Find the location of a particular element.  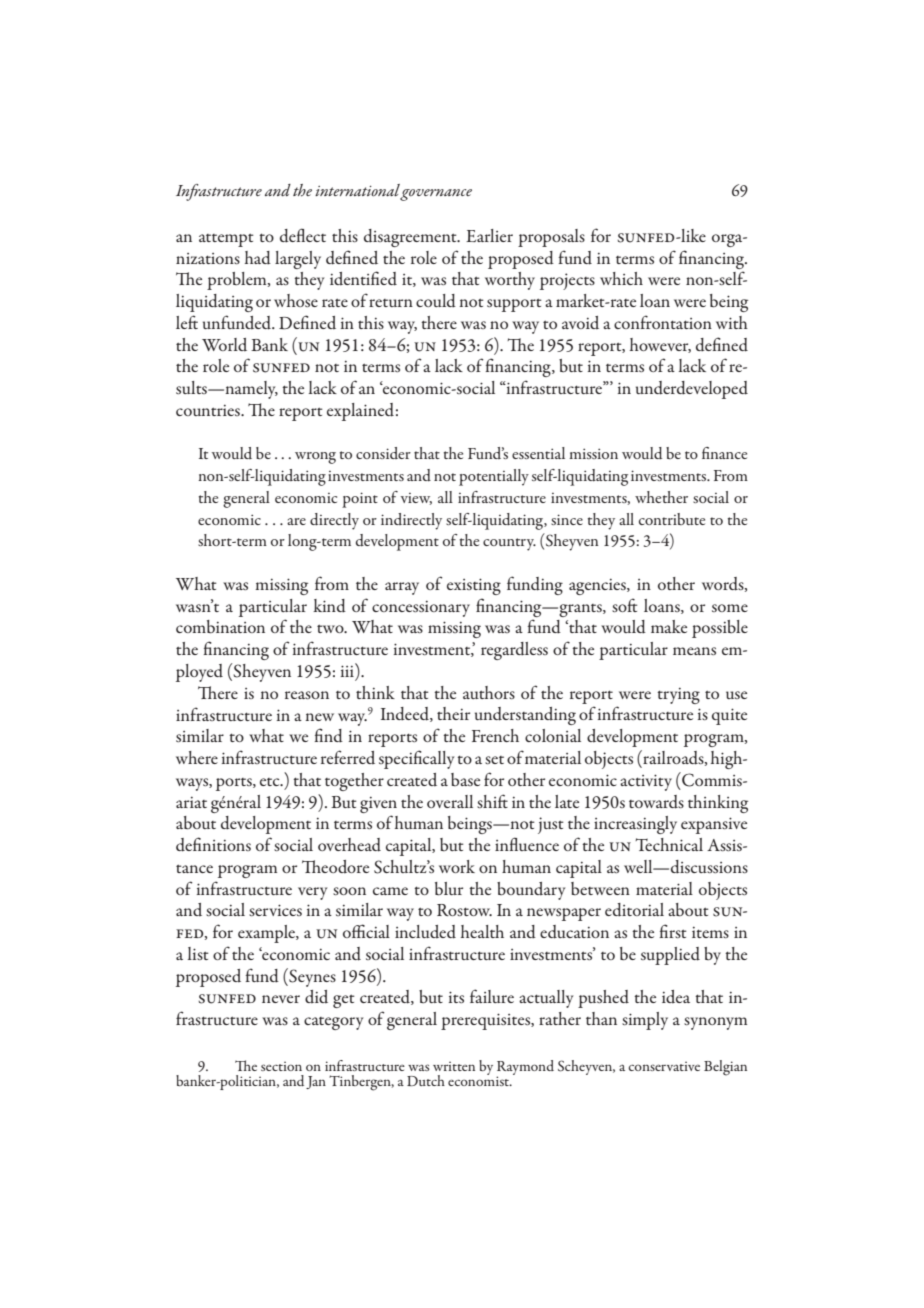

regardless is located at coordinates (514, 651).
